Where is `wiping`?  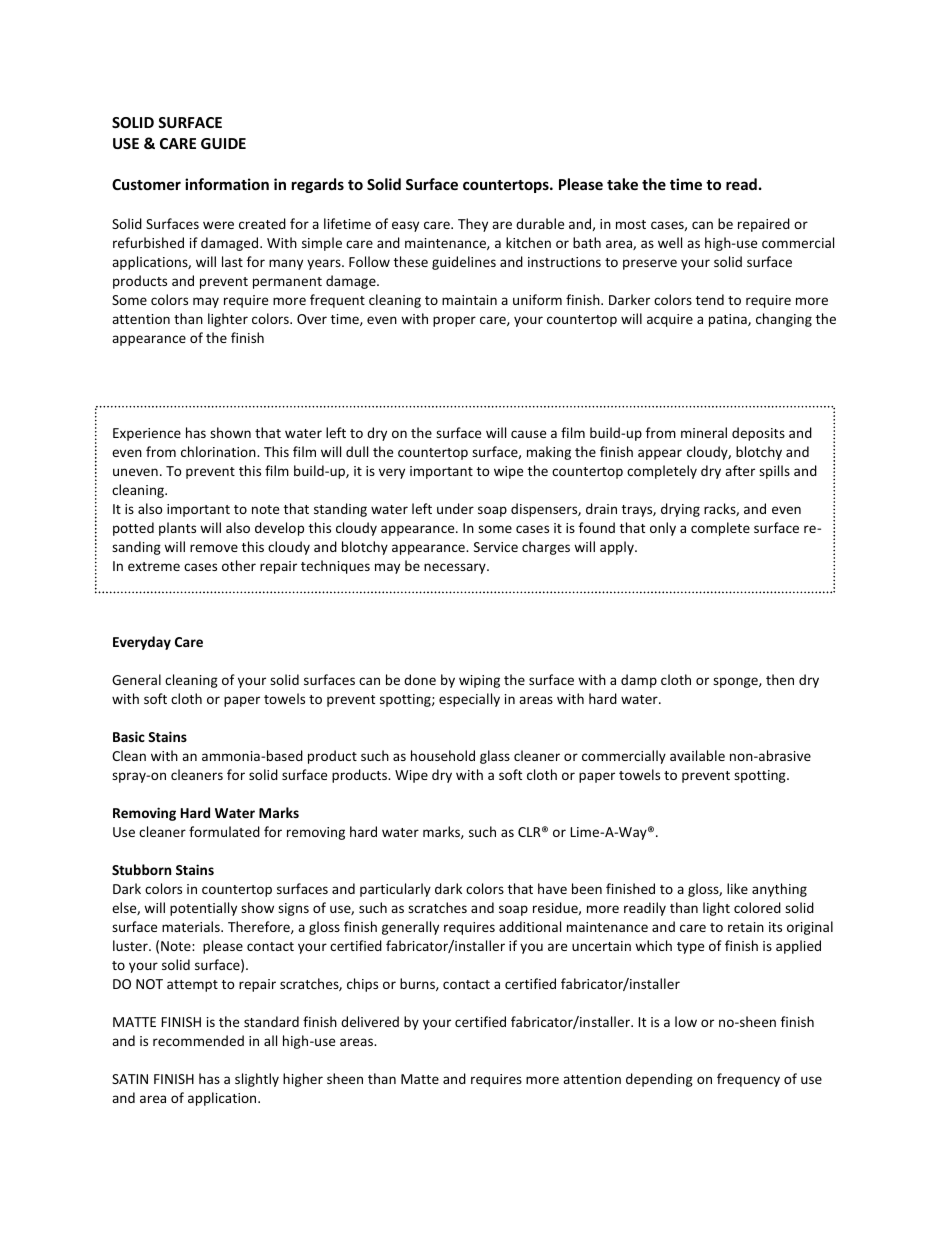 wiping is located at coordinates (479, 681).
